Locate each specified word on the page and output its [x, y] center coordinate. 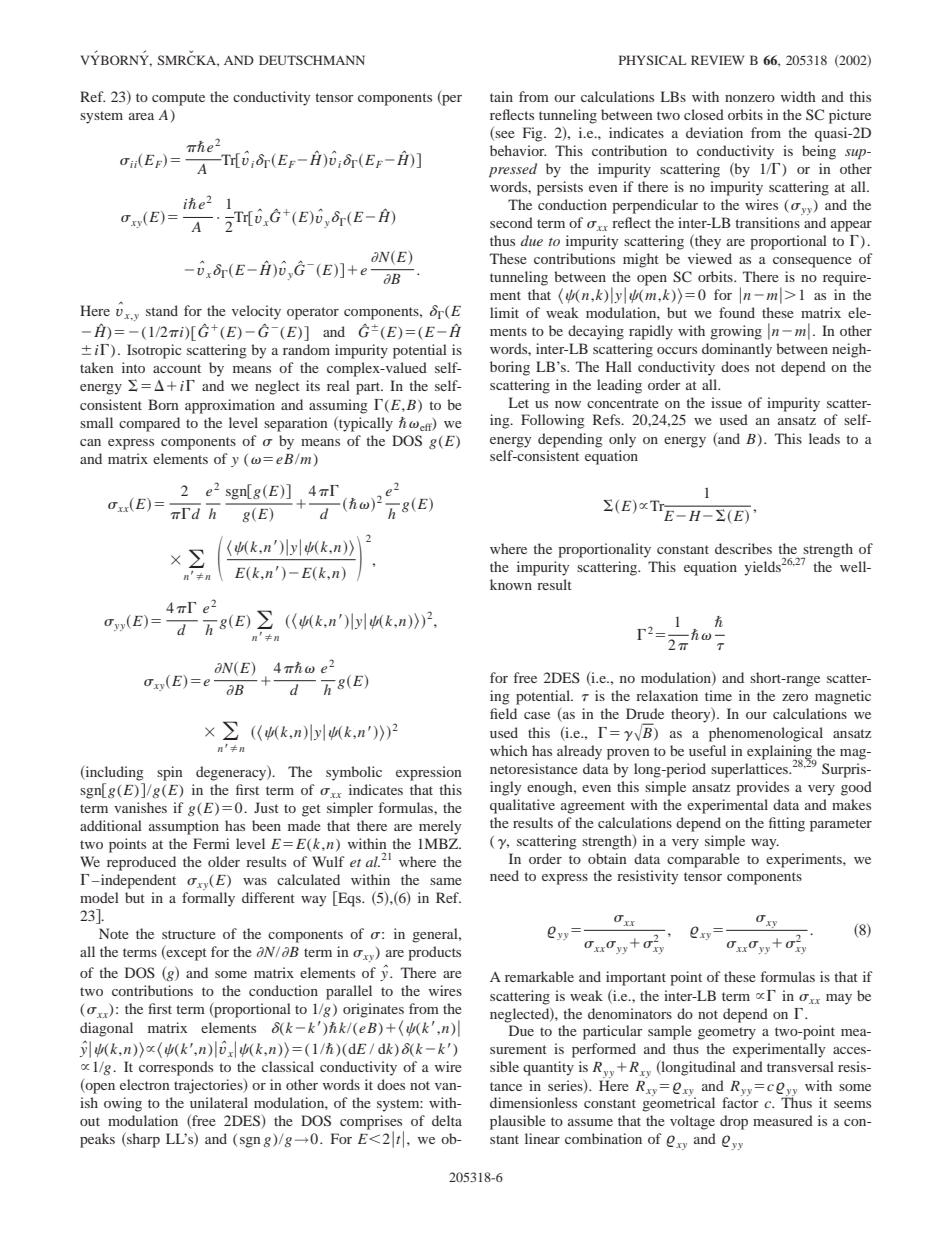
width [798, 96]
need [504, 875]
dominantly [737, 350]
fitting [787, 824]
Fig [534, 134]
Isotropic [154, 351]
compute [178, 99]
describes [743, 548]
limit [504, 312]
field [503, 713]
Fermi [211, 843]
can [90, 442]
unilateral [219, 1102]
